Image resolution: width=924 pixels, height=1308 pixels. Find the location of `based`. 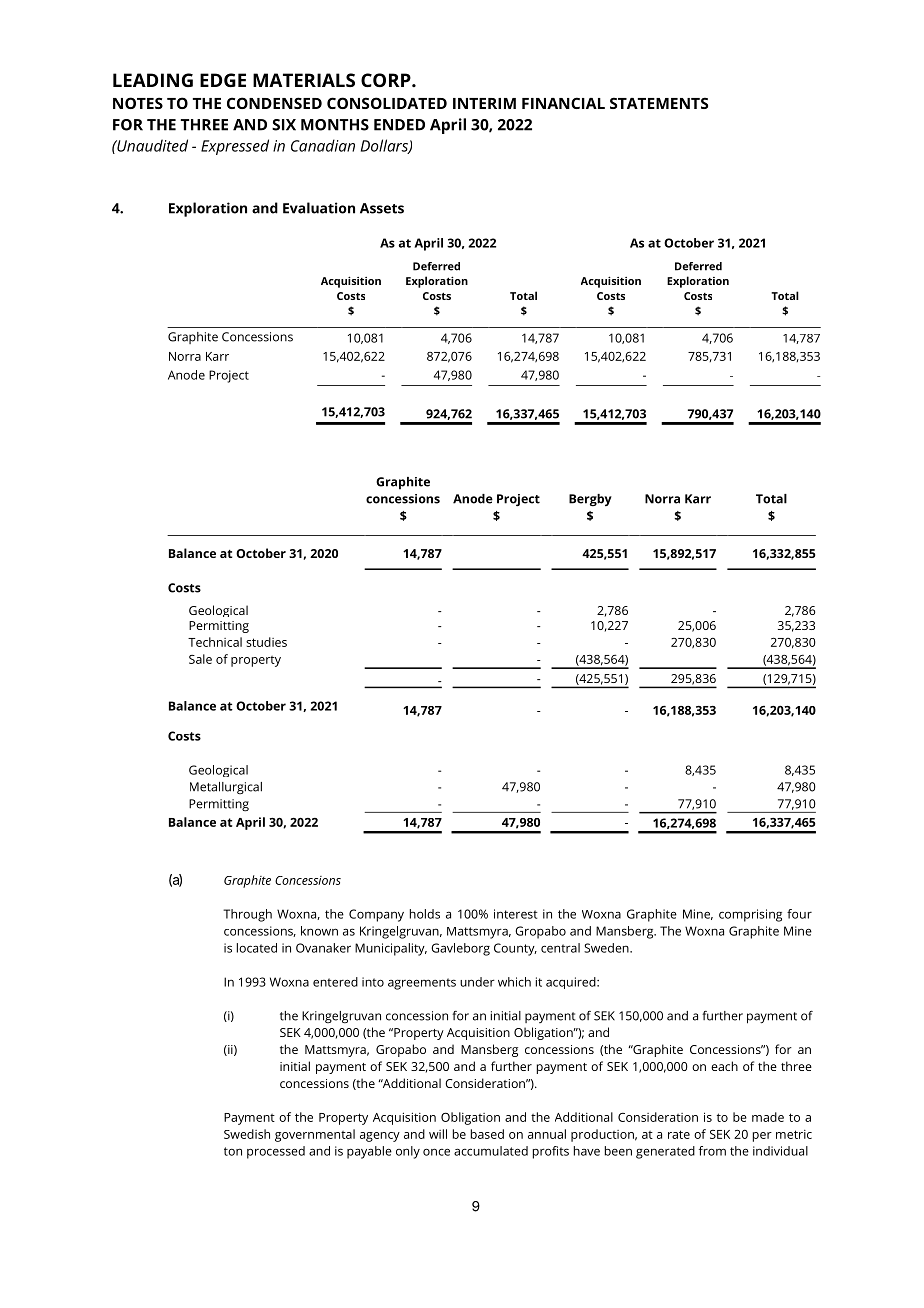

based is located at coordinates (487, 1134).
